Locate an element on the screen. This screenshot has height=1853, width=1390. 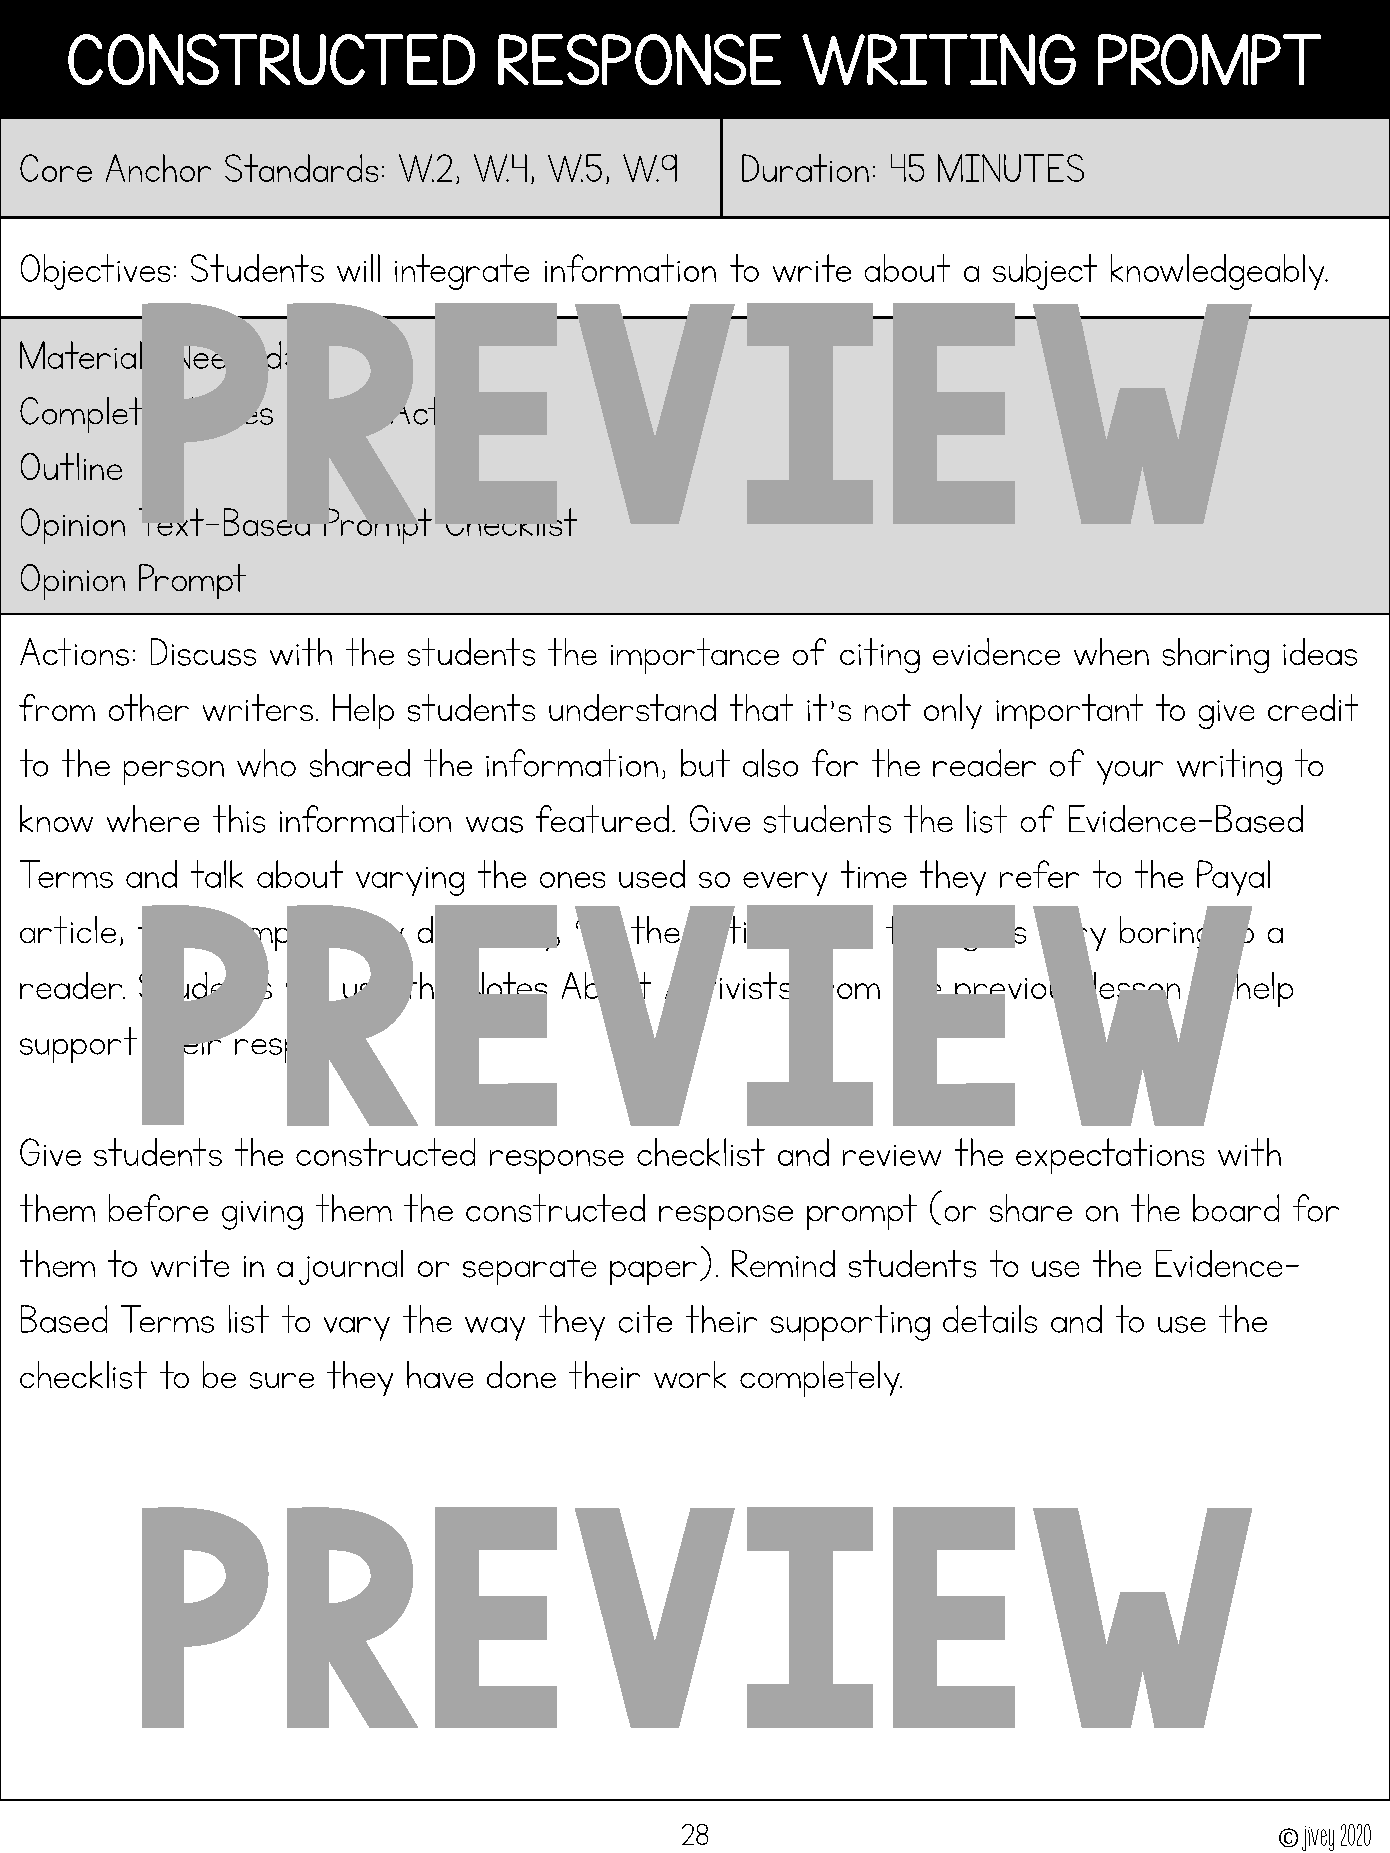
importance is located at coordinates (695, 656).
